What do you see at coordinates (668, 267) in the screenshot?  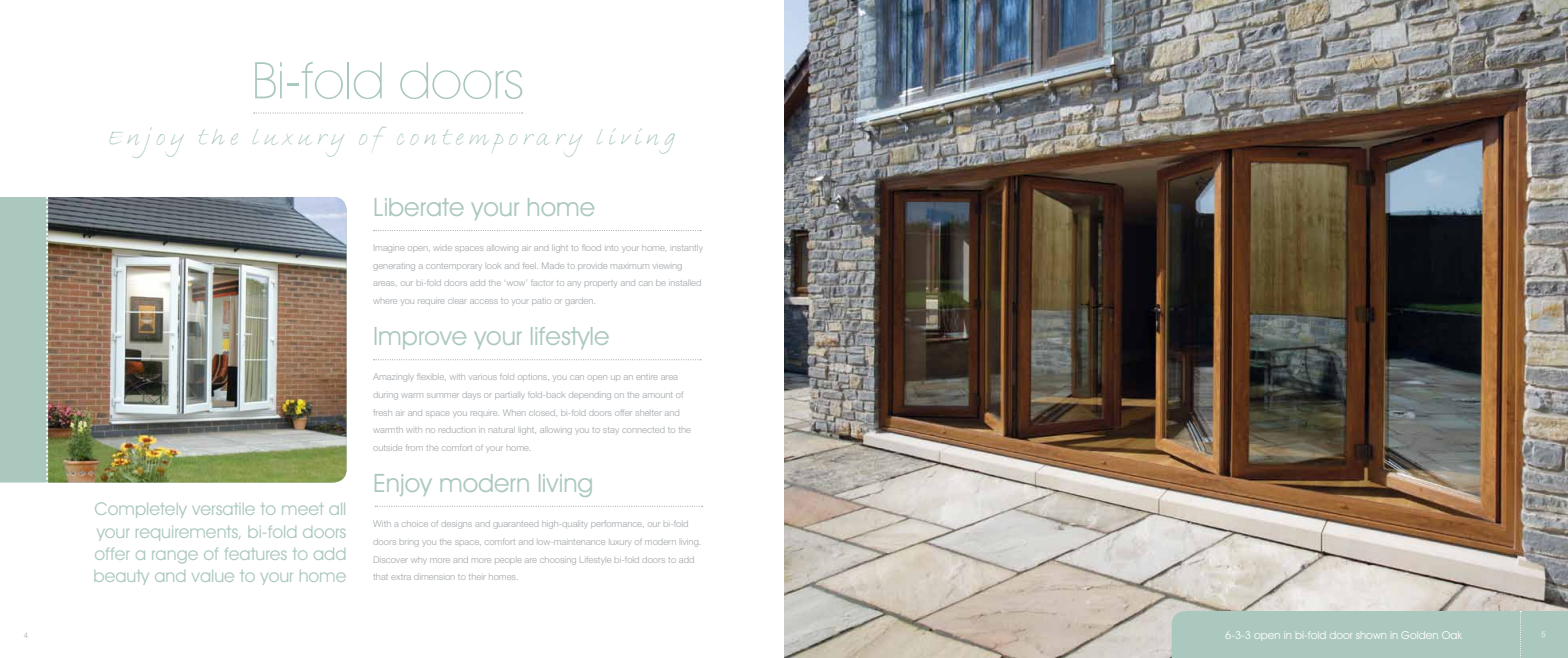 I see `viewing` at bounding box center [668, 267].
